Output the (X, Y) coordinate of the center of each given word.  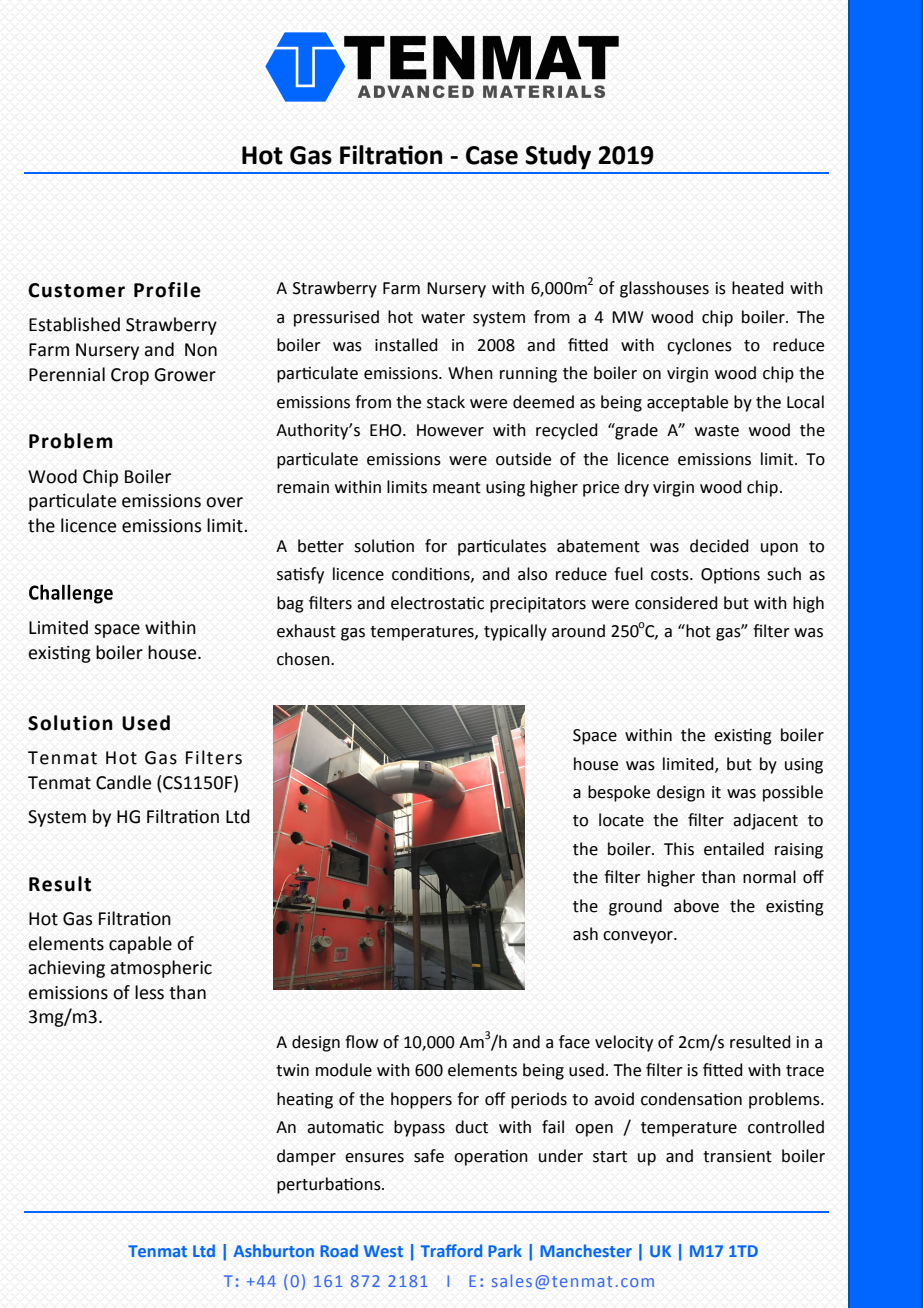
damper (306, 1157)
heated (758, 288)
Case (492, 155)
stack (446, 402)
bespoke (619, 793)
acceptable (687, 403)
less (149, 992)
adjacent (765, 821)
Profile (167, 290)
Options (730, 576)
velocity (624, 1043)
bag (290, 604)
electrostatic (437, 603)
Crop (130, 376)
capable (140, 945)
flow (362, 1042)
